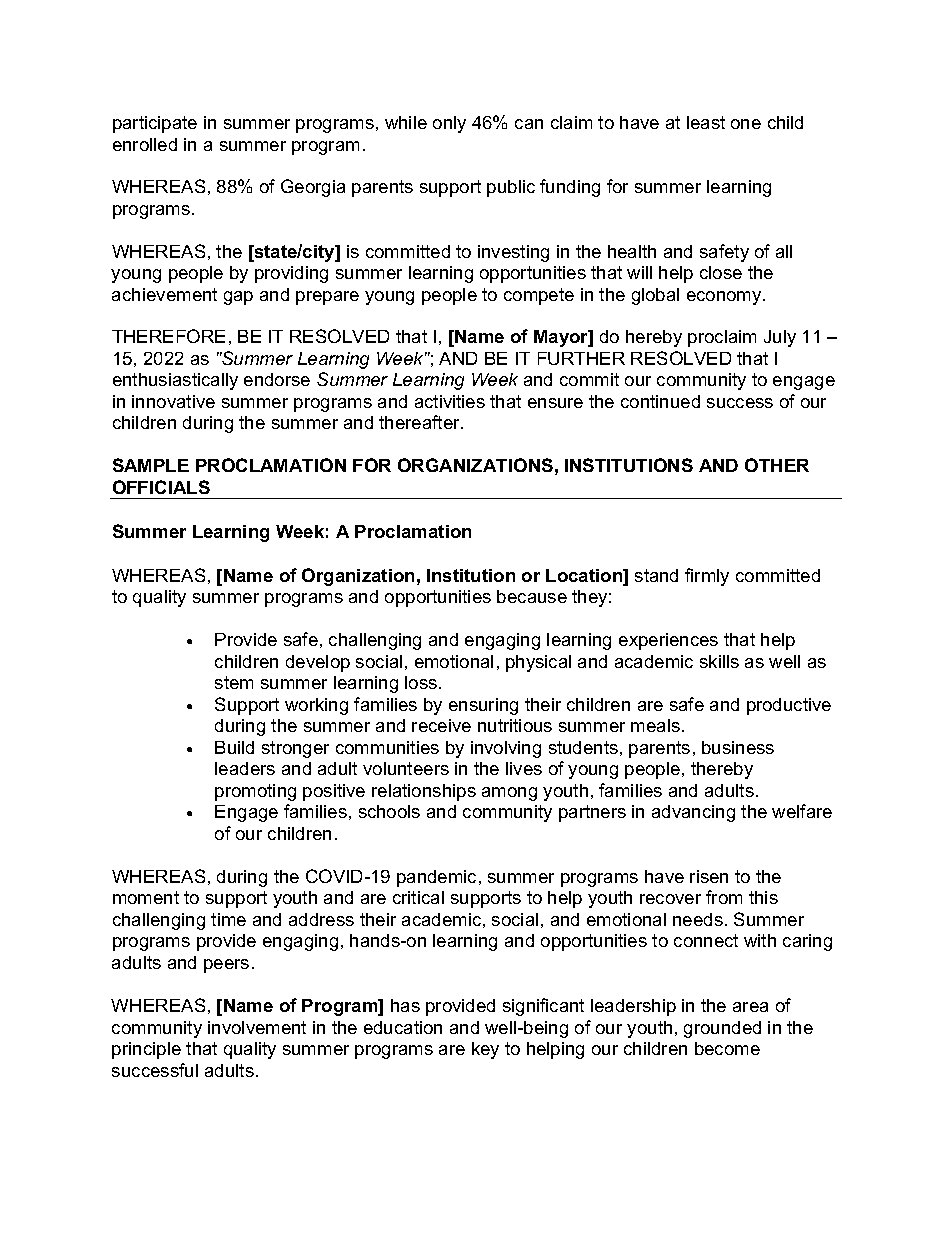 The image size is (952, 1233). I want to click on thereafter, so click(421, 422).
